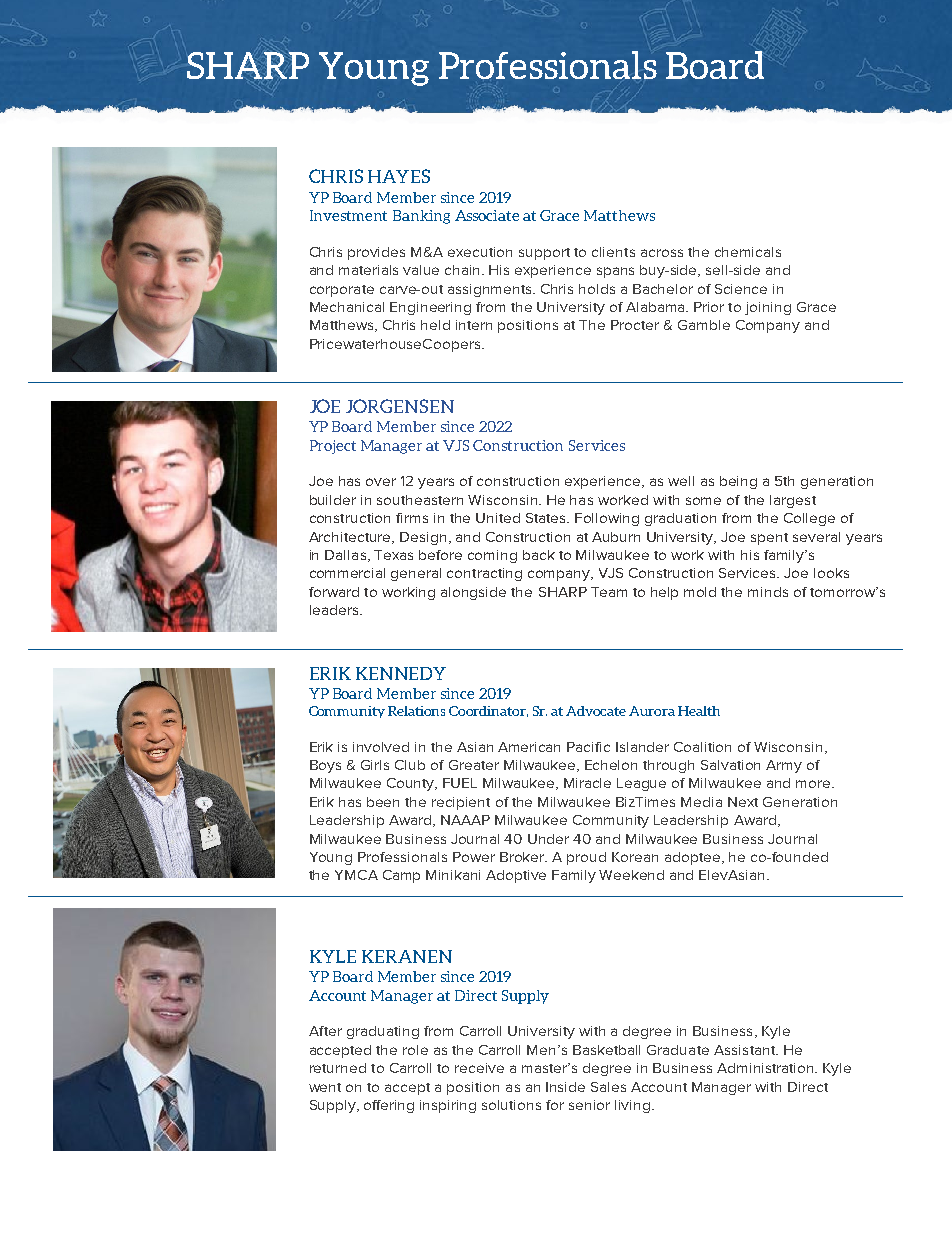 The height and width of the page is (1233, 952). What do you see at coordinates (389, 1106) in the page?
I see `offering` at bounding box center [389, 1106].
